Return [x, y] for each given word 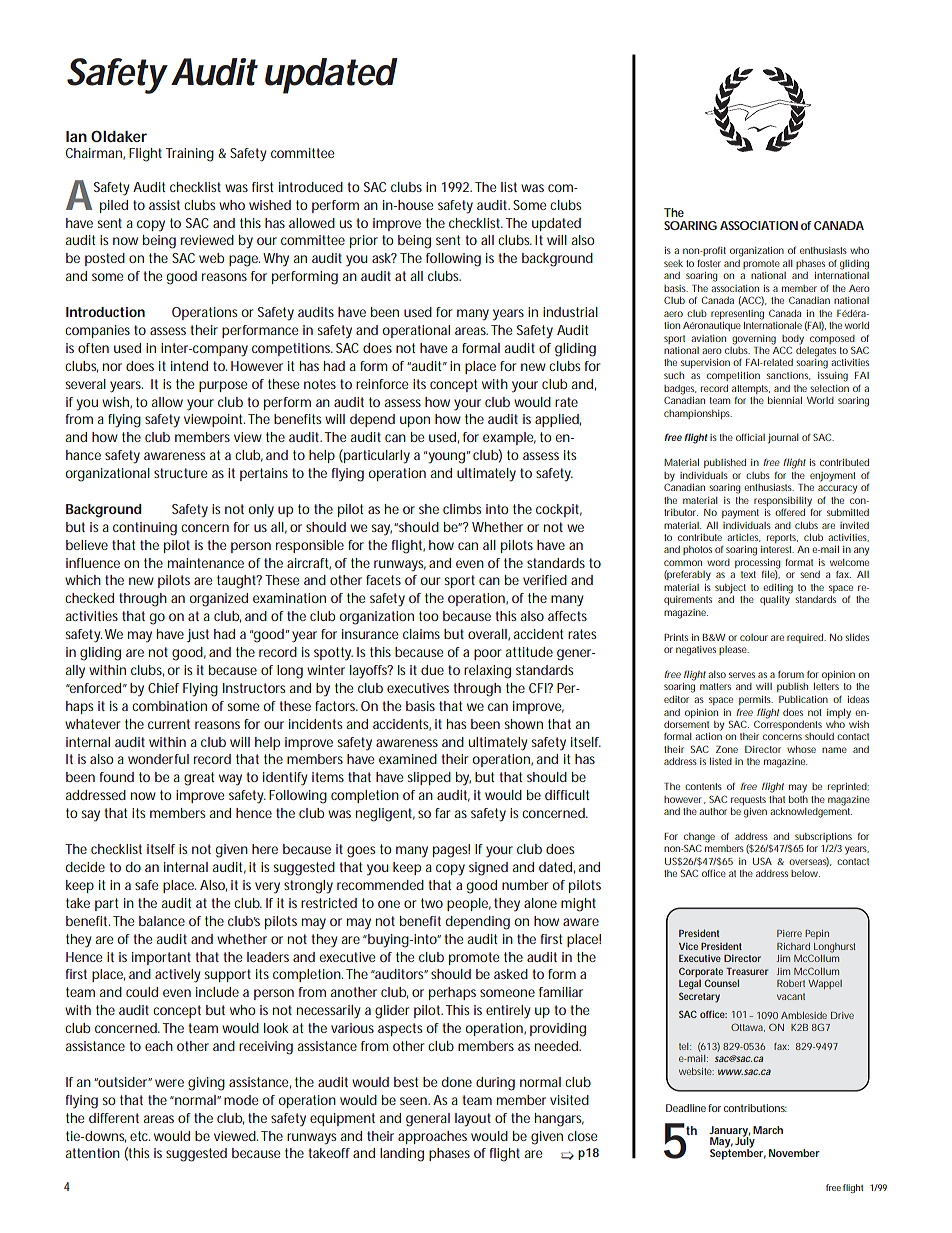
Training [190, 155]
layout [473, 1120]
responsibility [783, 502]
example [509, 438]
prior [364, 241]
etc [140, 1136]
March [768, 1130]
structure [180, 473]
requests [748, 800]
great [199, 779]
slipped [429, 778]
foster [709, 263]
